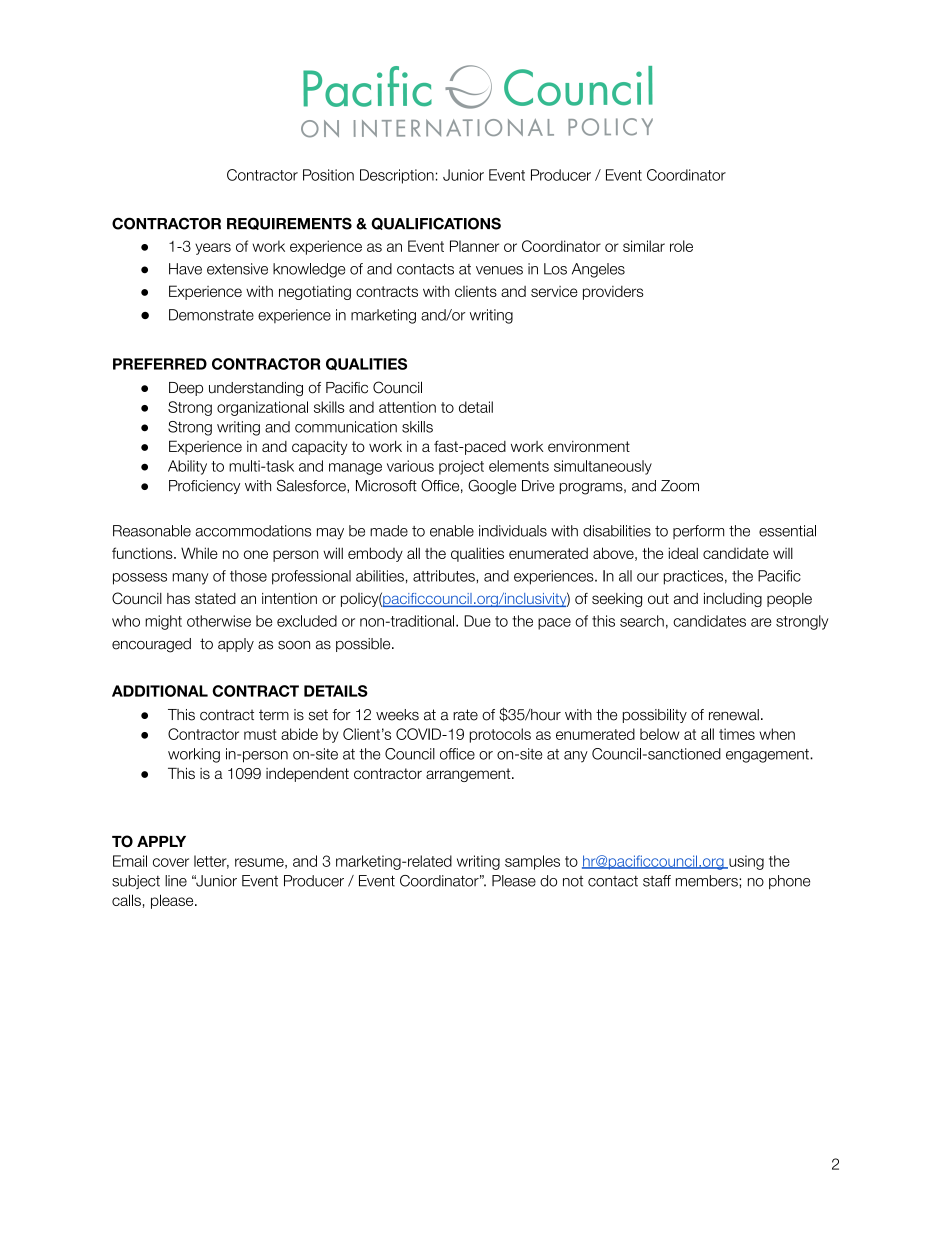 The image size is (952, 1233). I want to click on Zoom, so click(680, 486).
